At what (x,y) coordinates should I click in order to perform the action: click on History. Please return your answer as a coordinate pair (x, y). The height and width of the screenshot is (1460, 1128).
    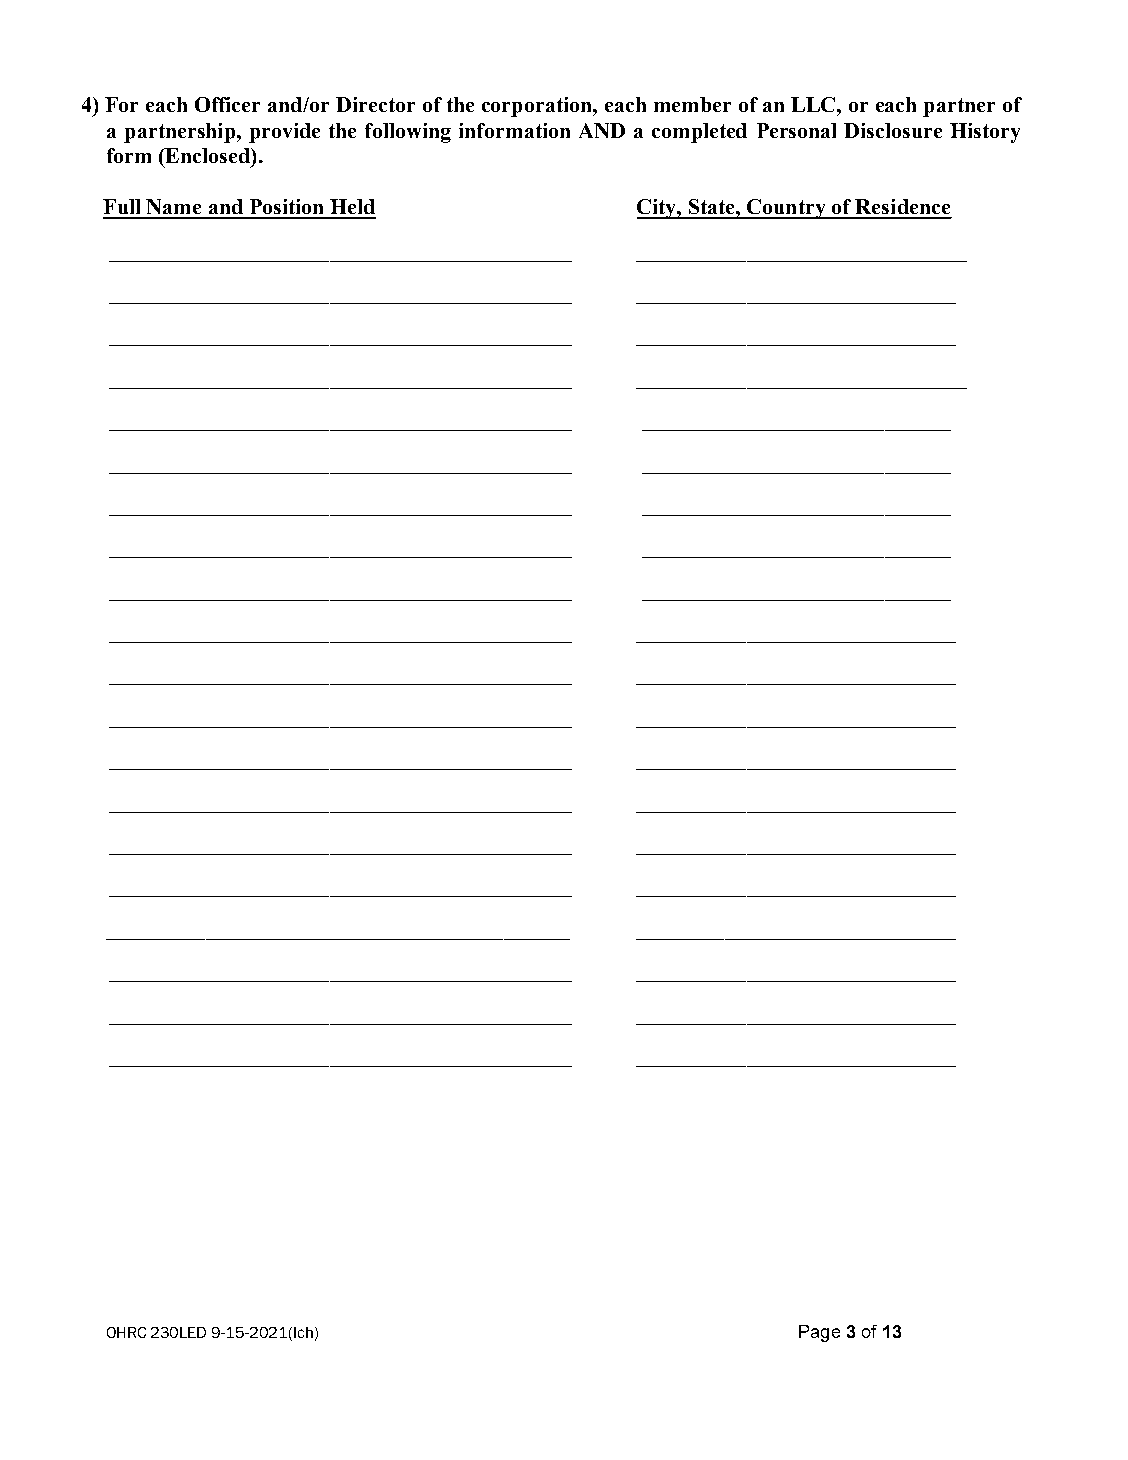
    Looking at the image, I should click on (985, 133).
